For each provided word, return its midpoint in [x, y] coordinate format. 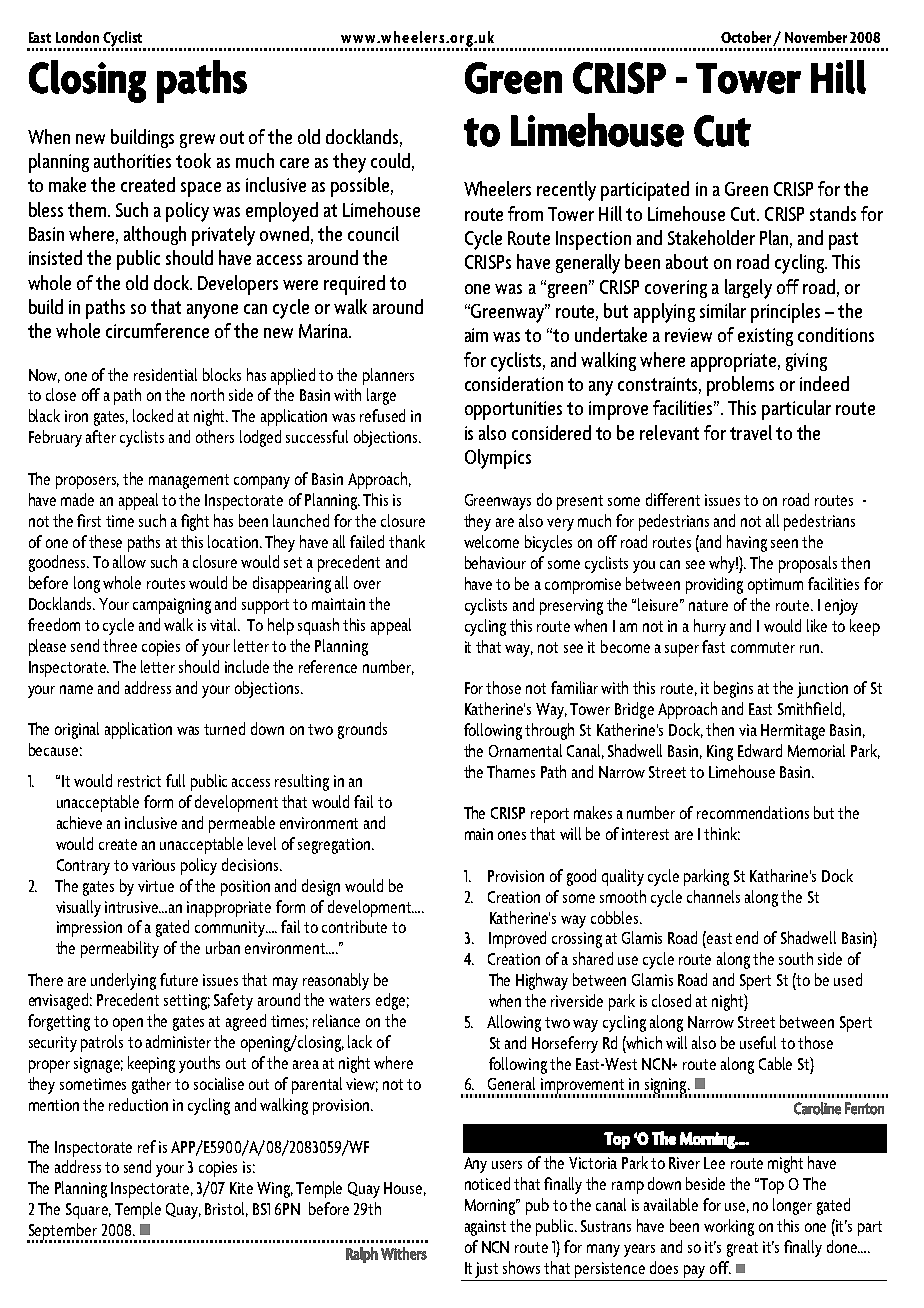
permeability [120, 949]
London [77, 37]
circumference [157, 330]
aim [476, 335]
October [746, 37]
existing [765, 337]
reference [328, 666]
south [796, 958]
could [390, 160]
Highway [542, 981]
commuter [763, 647]
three [120, 645]
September [62, 1232]
